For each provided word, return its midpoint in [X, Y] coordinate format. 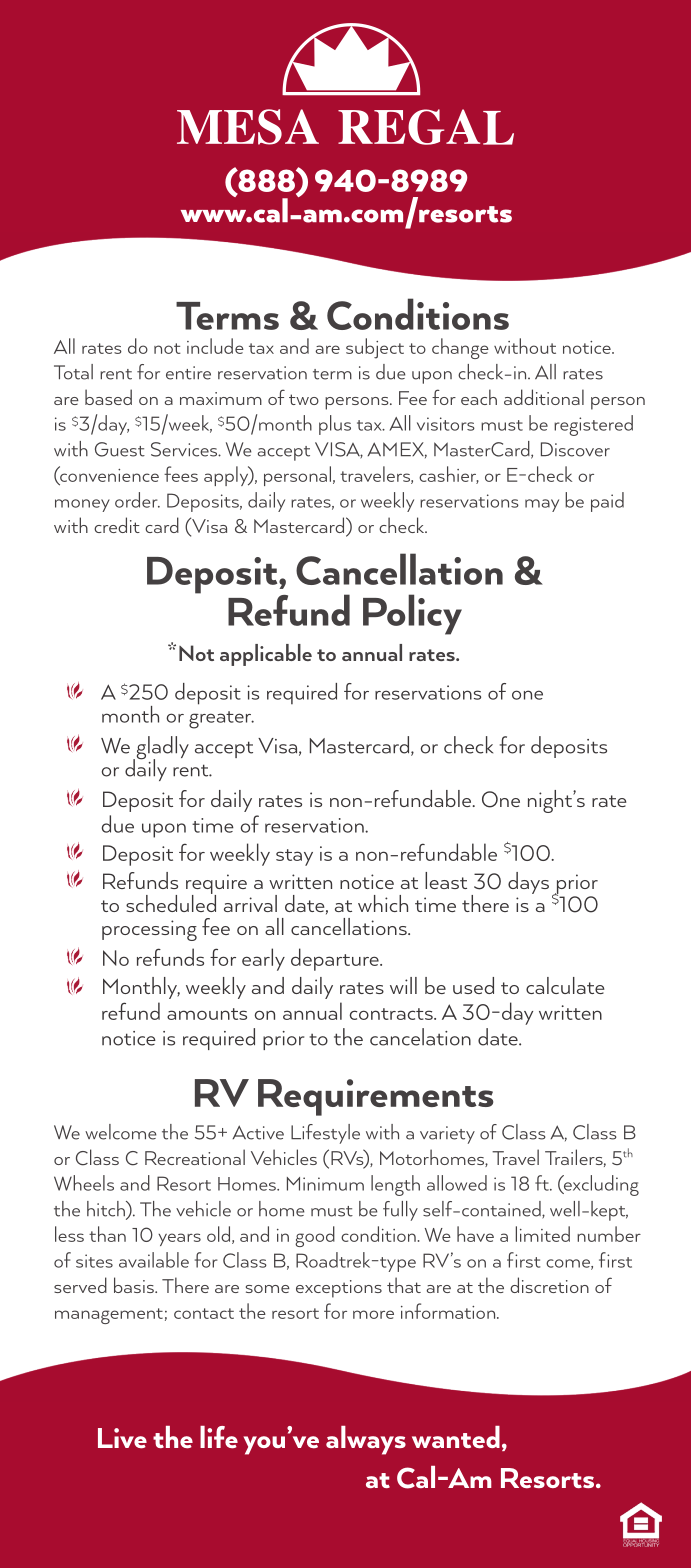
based [108, 397]
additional [544, 397]
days [528, 883]
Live [122, 1438]
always [366, 1440]
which [383, 903]
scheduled [171, 902]
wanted [456, 1437]
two [304, 399]
